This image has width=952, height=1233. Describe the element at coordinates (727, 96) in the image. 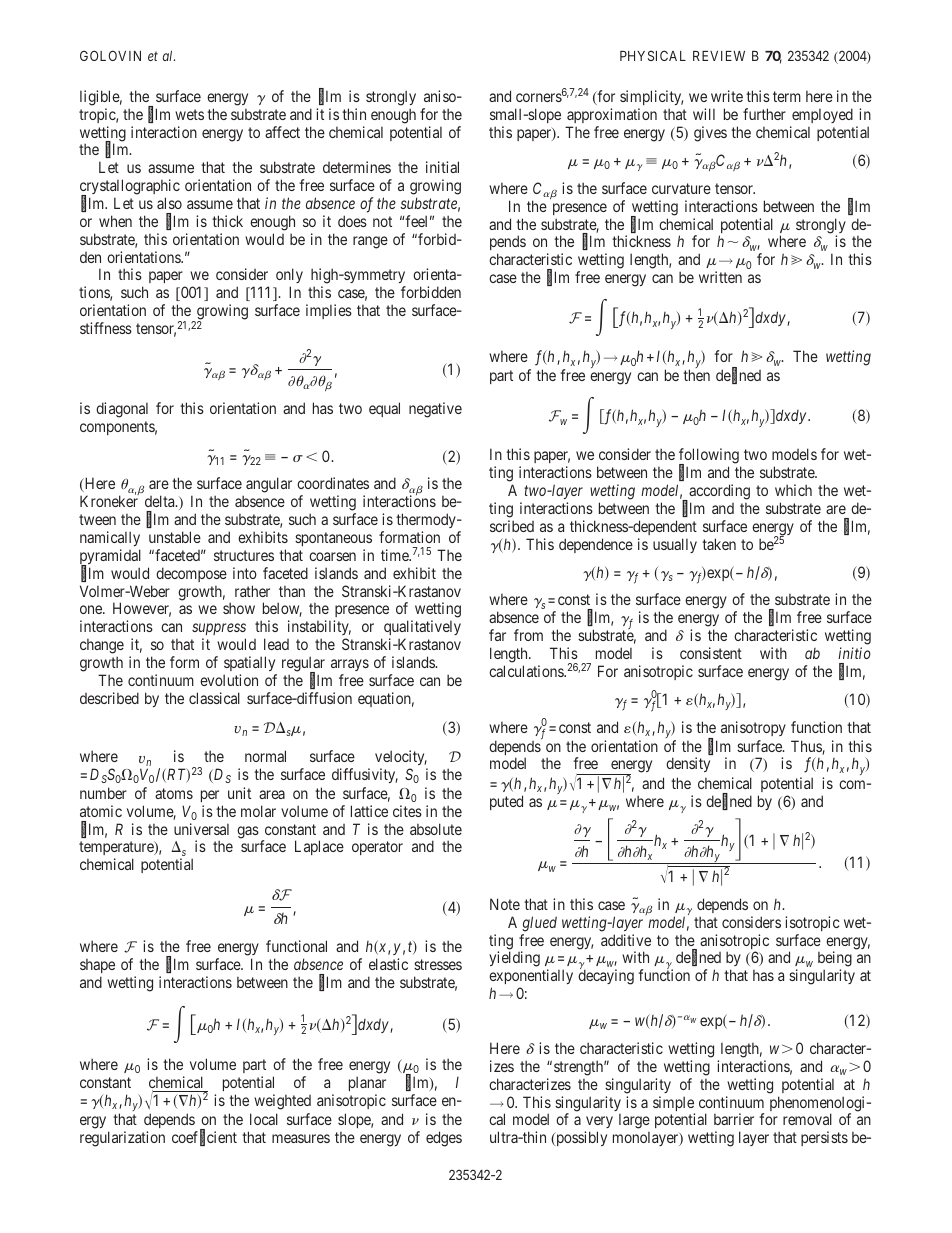

I see `write` at that location.
